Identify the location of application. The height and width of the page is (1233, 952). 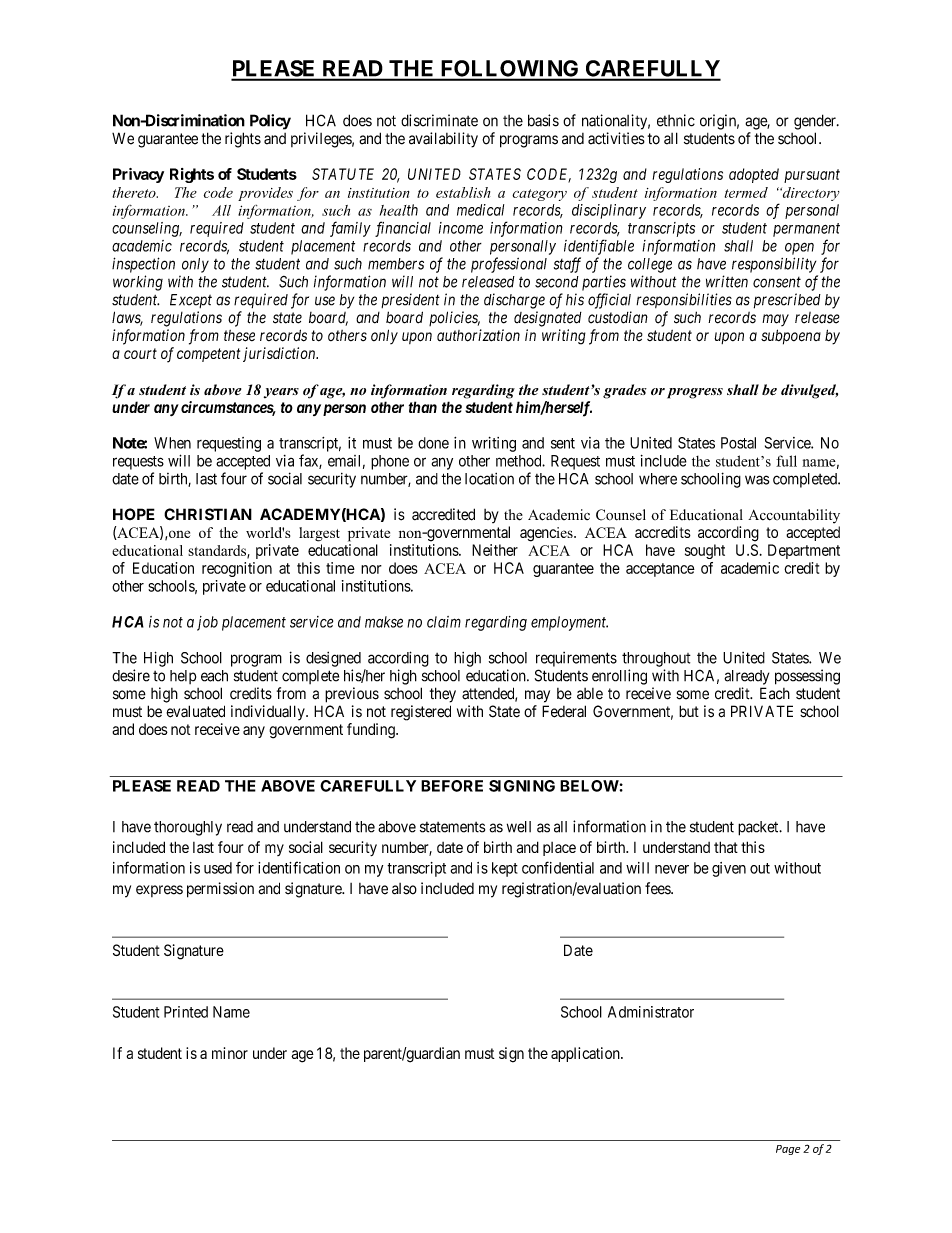
(586, 1054).
